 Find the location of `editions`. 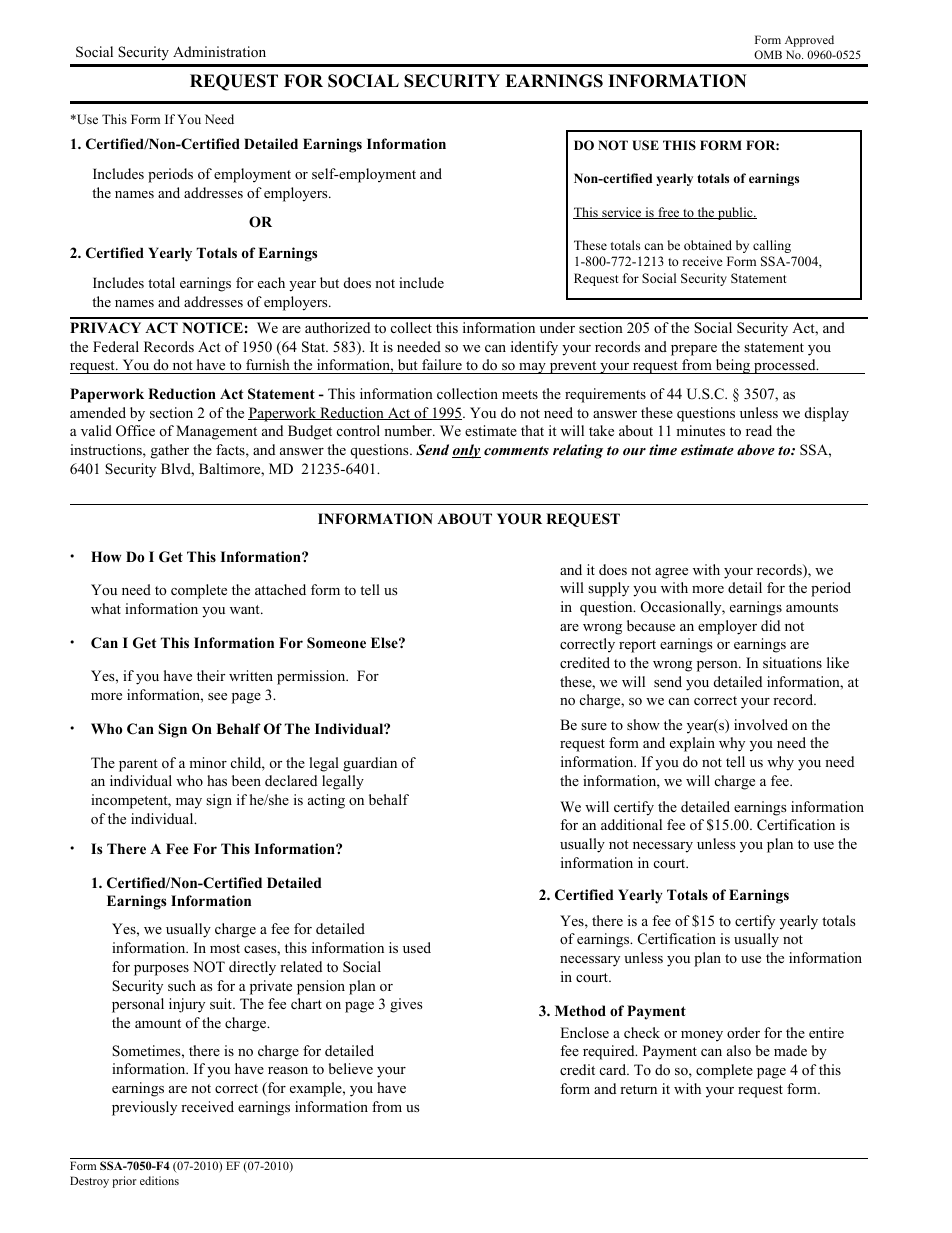

editions is located at coordinates (159, 1180).
